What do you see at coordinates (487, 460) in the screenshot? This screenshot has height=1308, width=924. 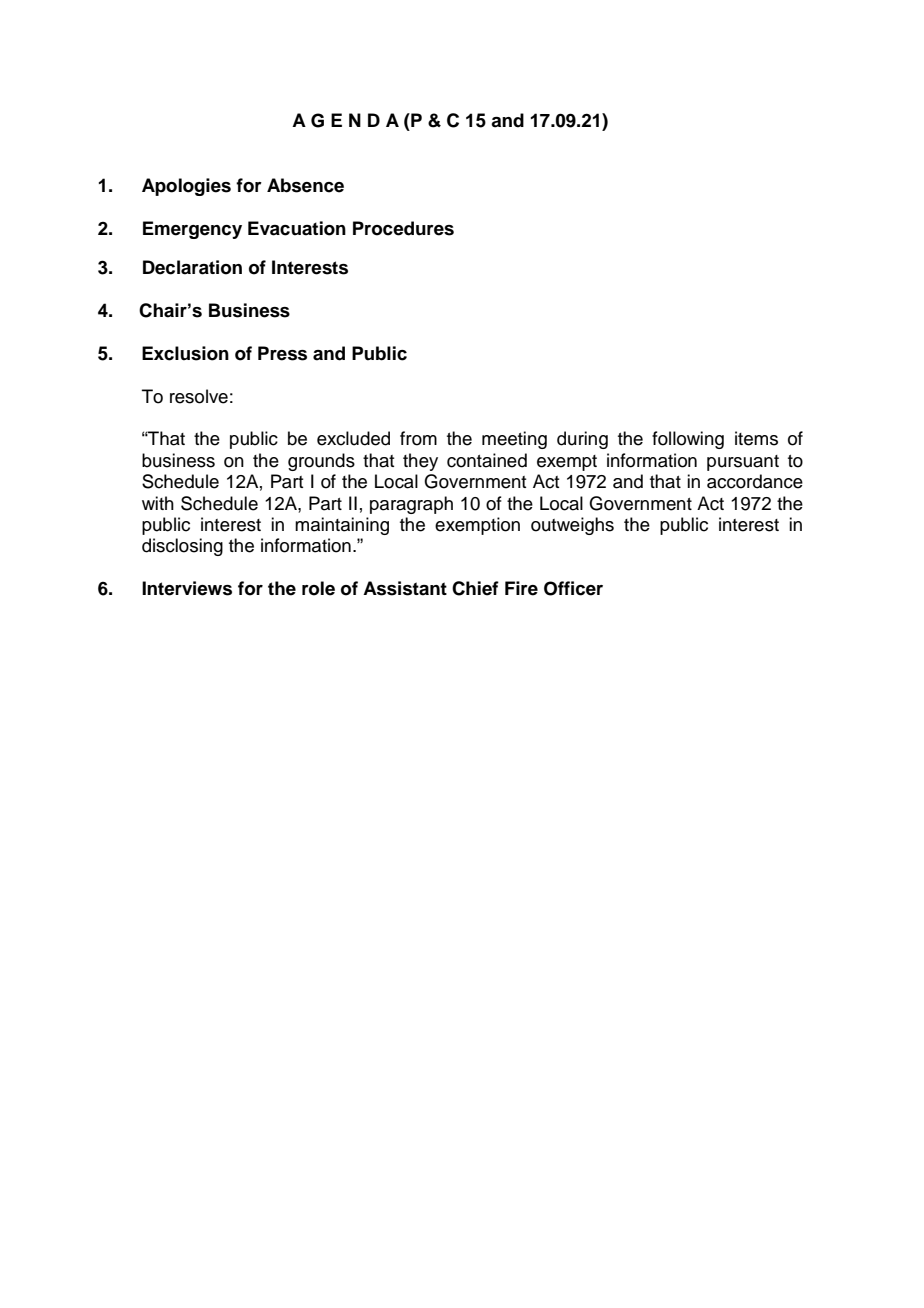 I see `contained` at bounding box center [487, 460].
